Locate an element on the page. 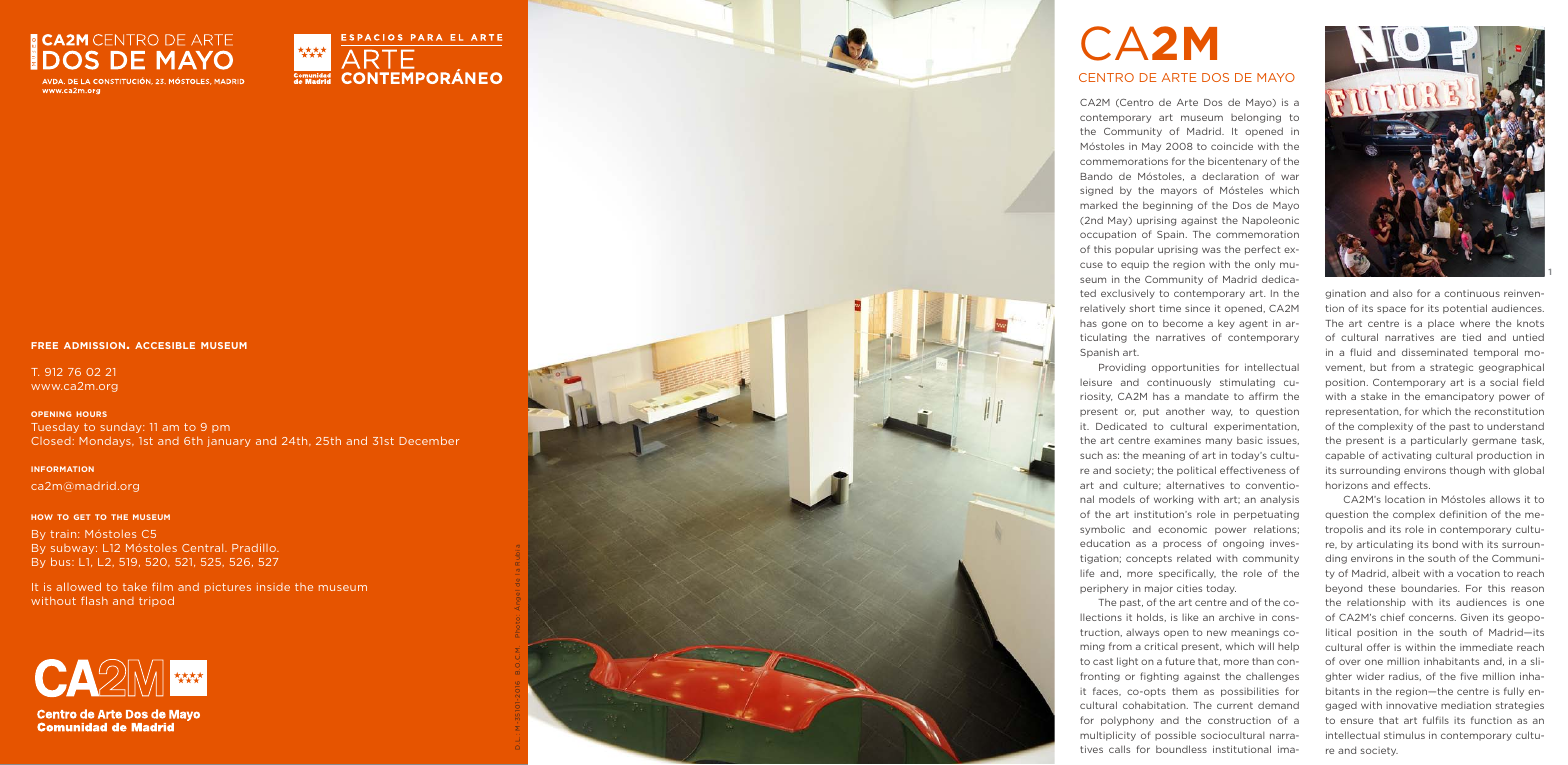 This document has height=765, width=1568. symbolic is located at coordinates (1102, 530).
